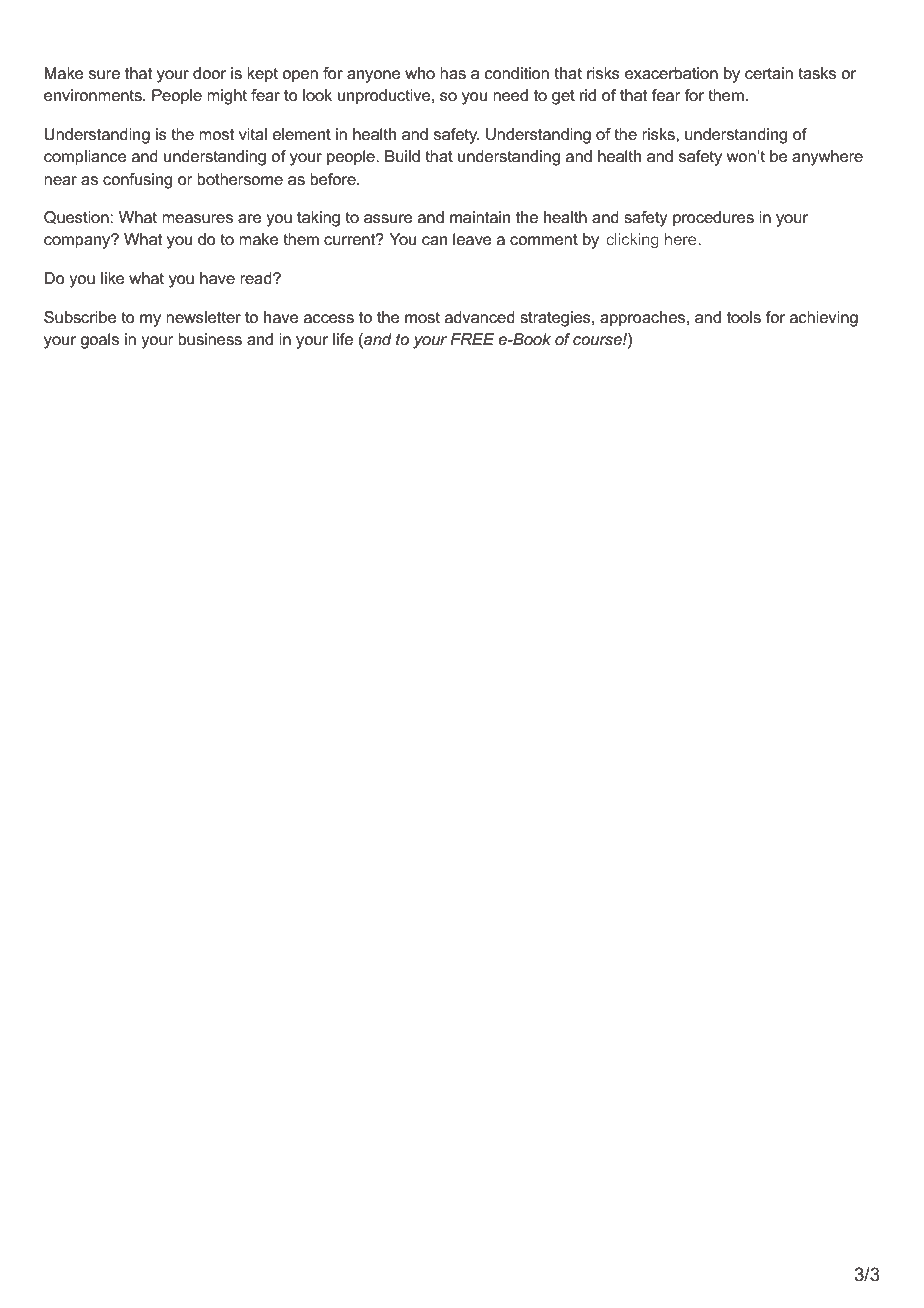 The image size is (924, 1308). I want to click on tools, so click(744, 317).
